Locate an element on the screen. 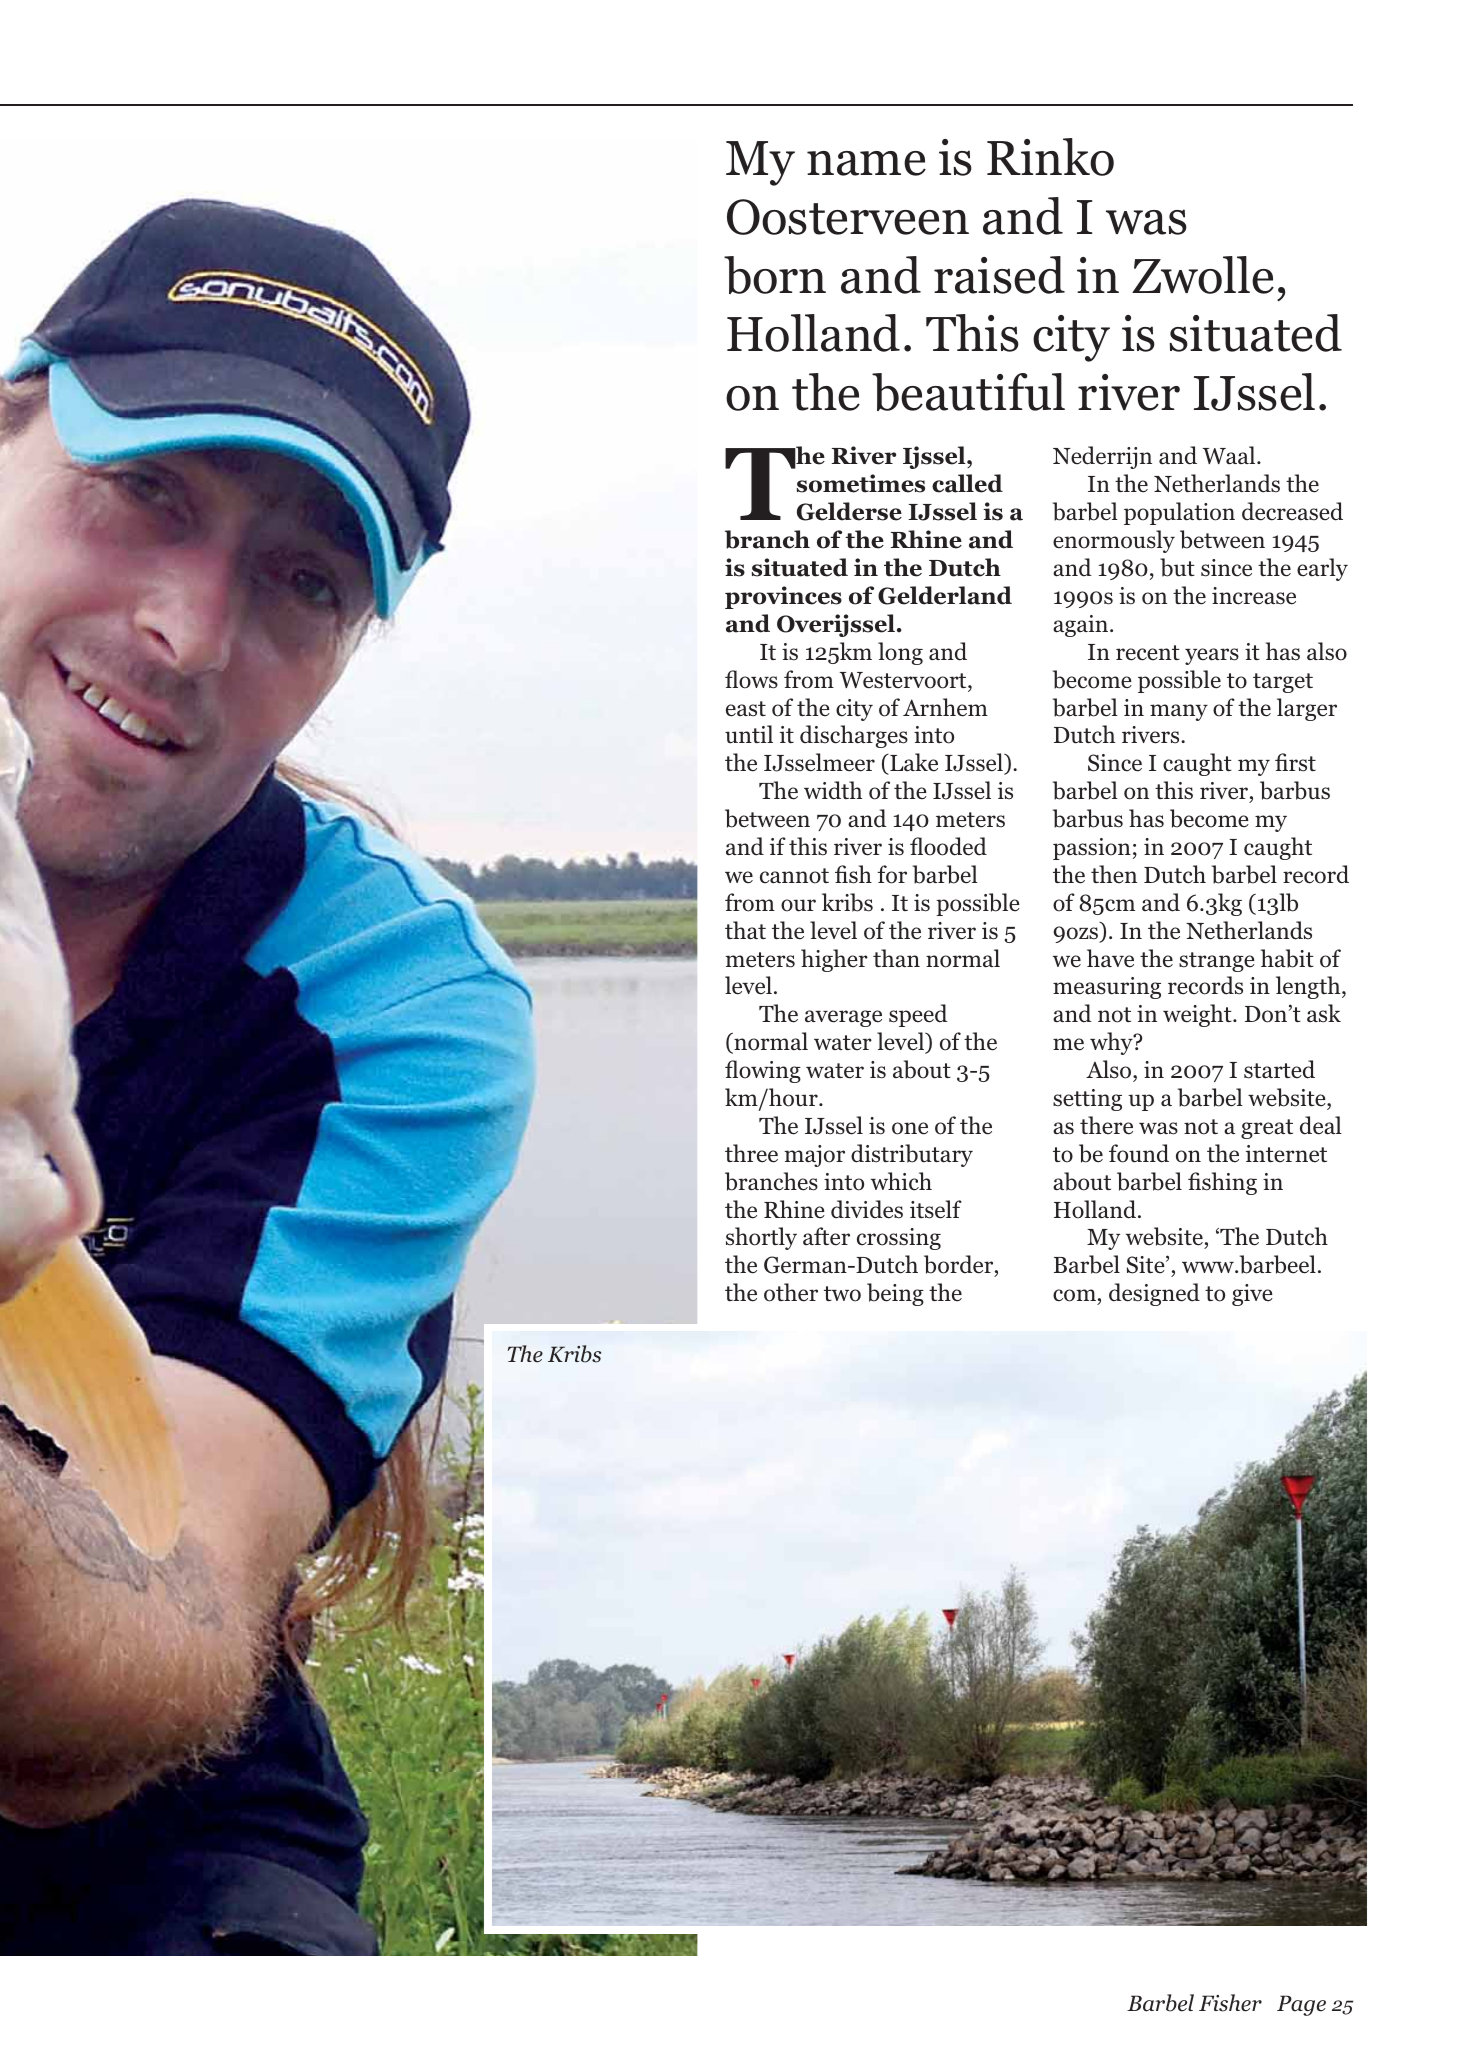  Page is located at coordinates (1301, 2005).
